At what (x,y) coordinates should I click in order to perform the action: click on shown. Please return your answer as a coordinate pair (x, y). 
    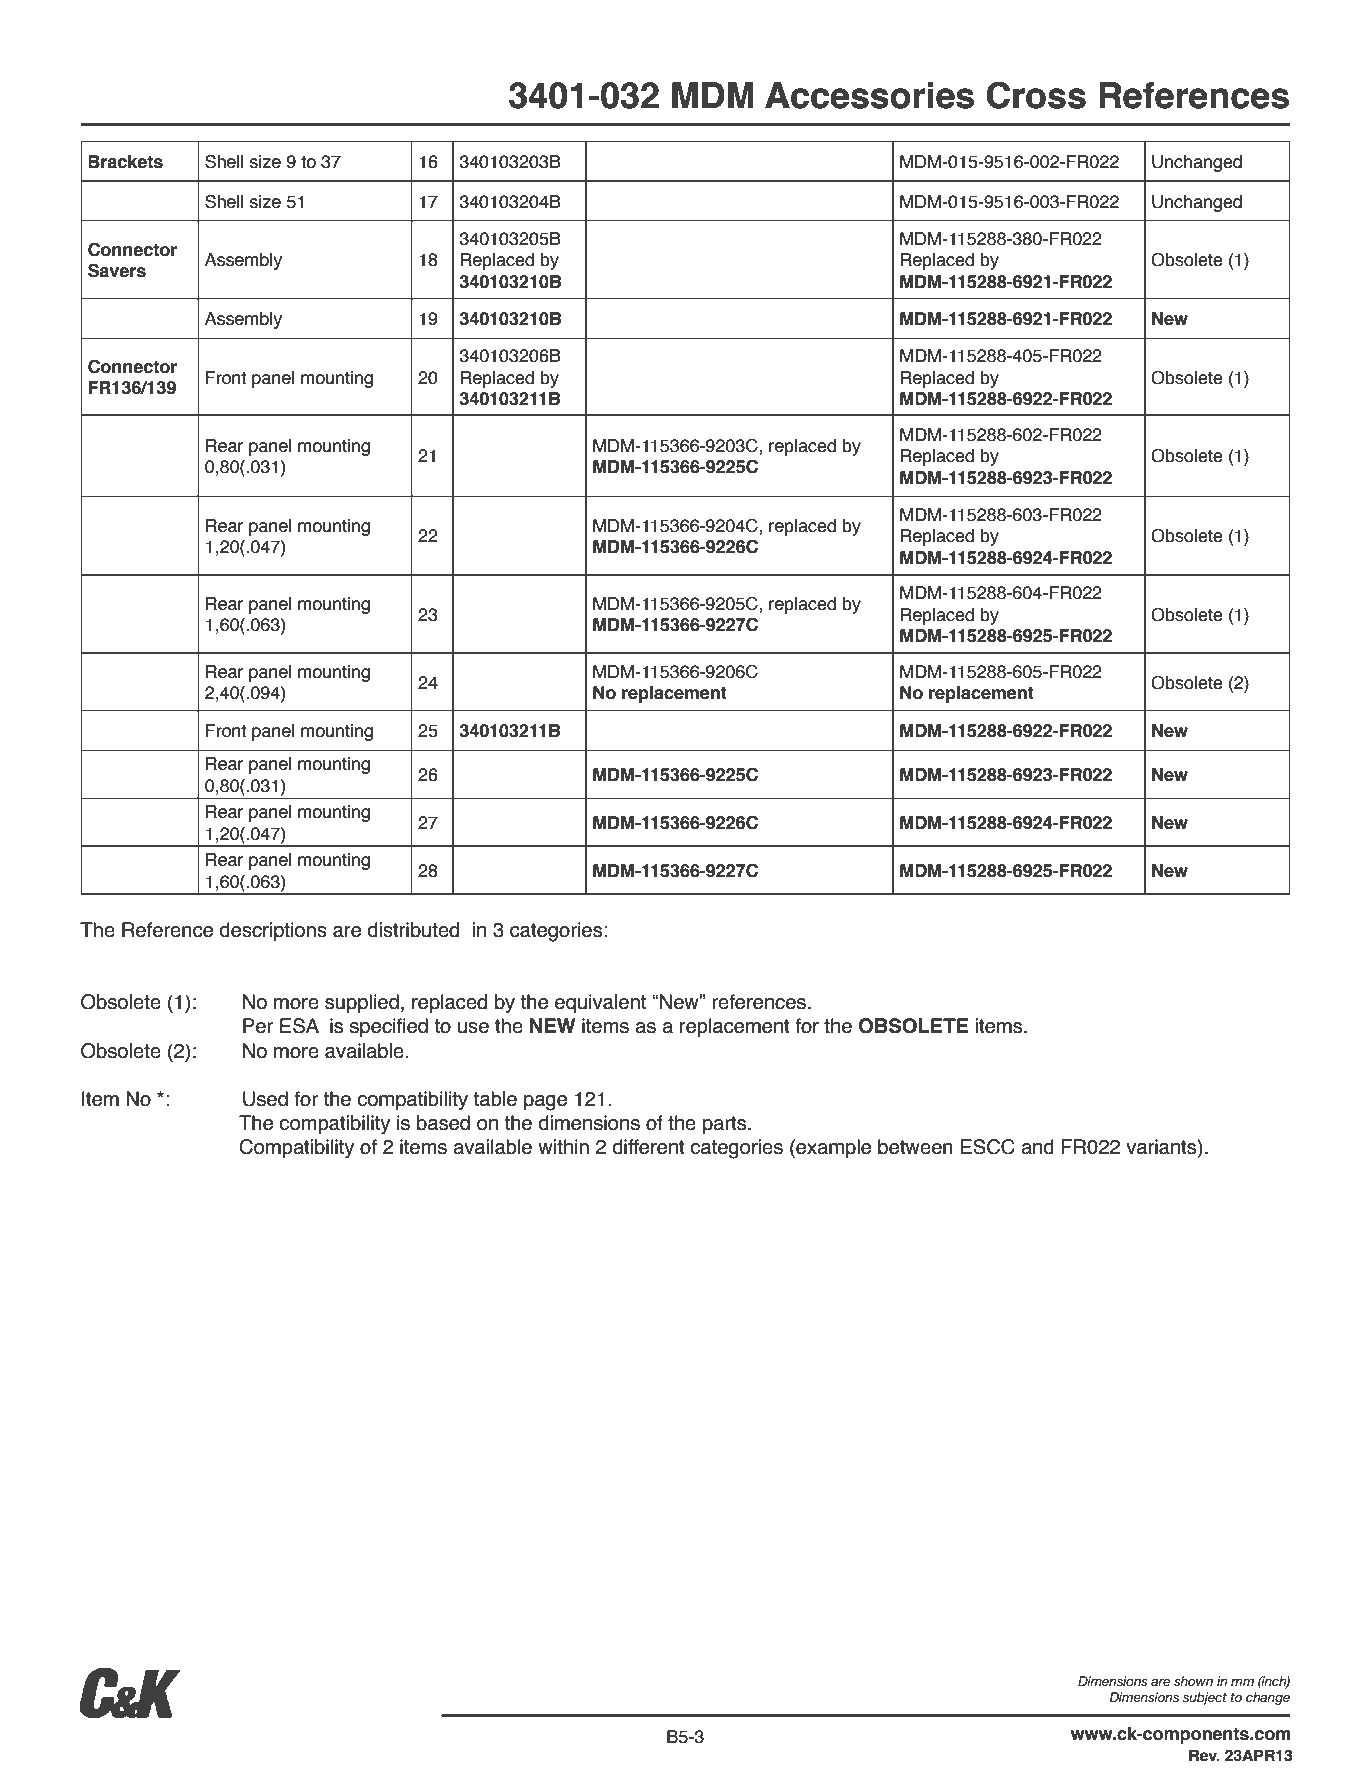
    Looking at the image, I should click on (1193, 1681).
